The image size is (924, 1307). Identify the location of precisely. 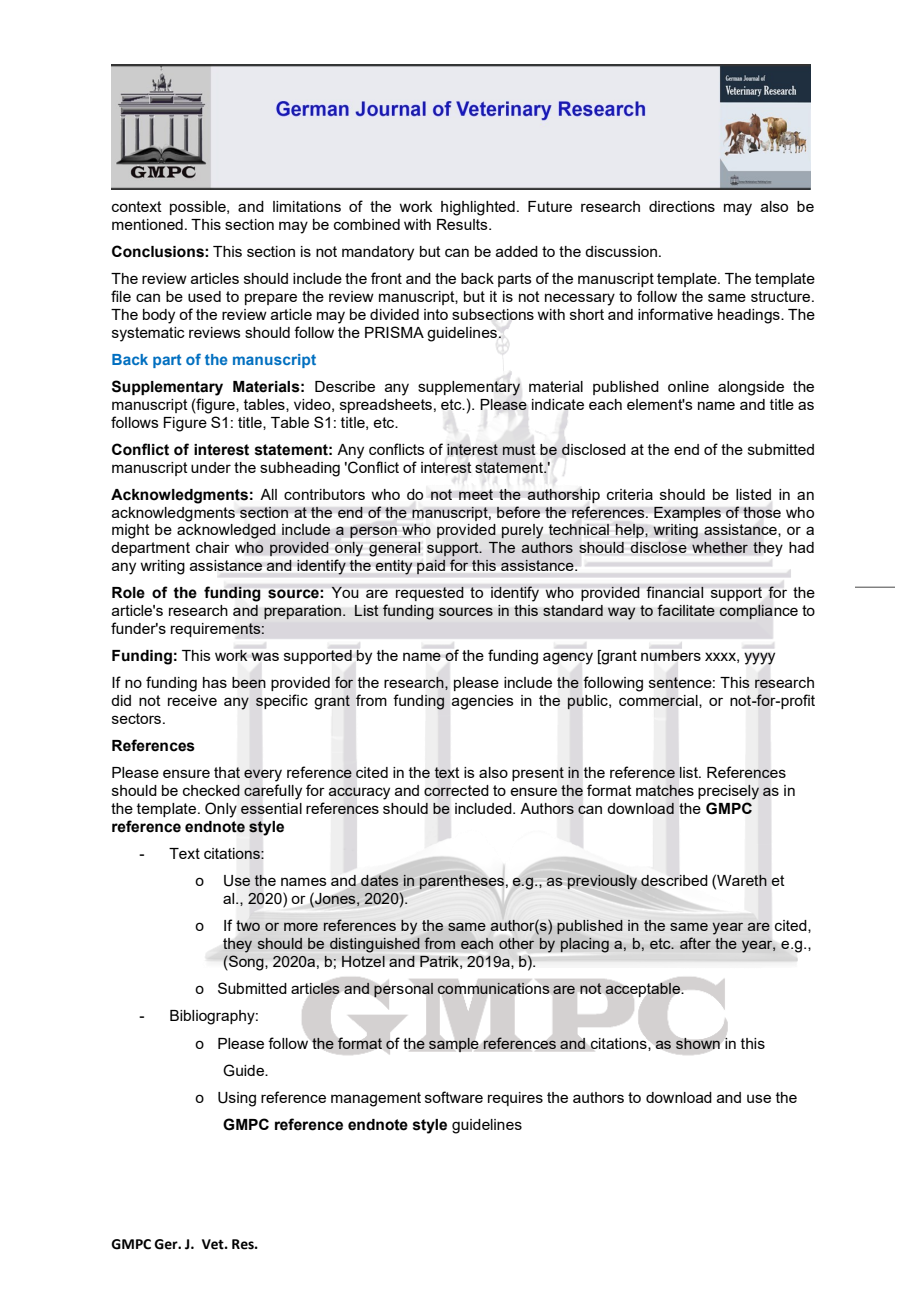
(728, 792).
